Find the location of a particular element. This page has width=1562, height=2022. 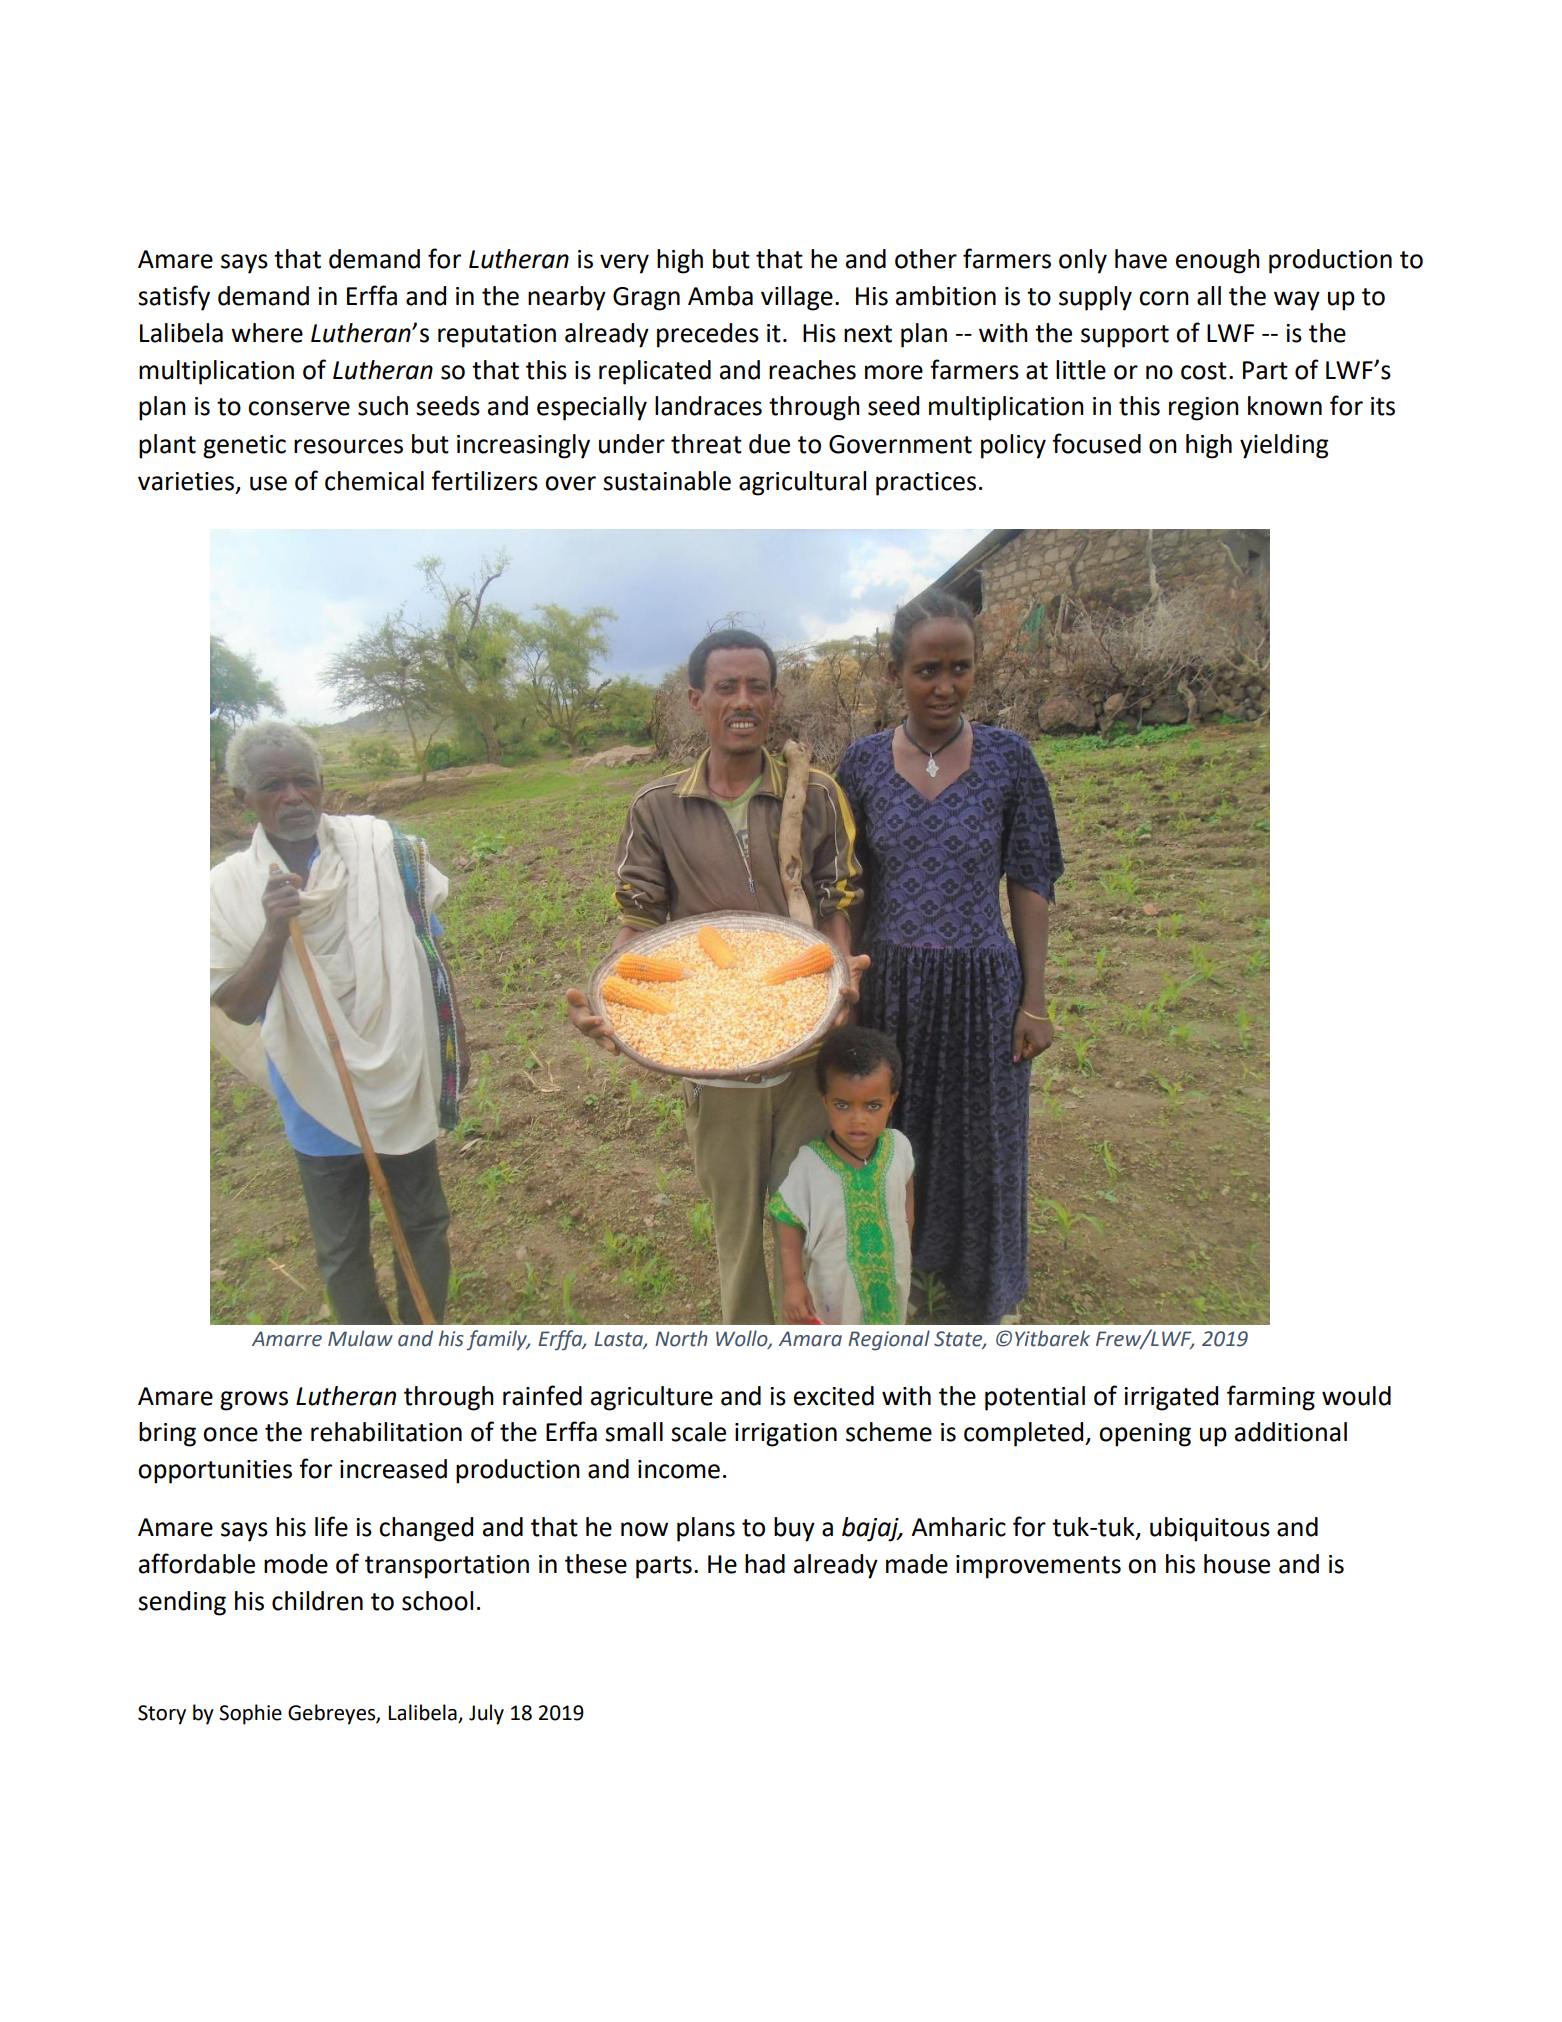

family is located at coordinates (498, 1340).
